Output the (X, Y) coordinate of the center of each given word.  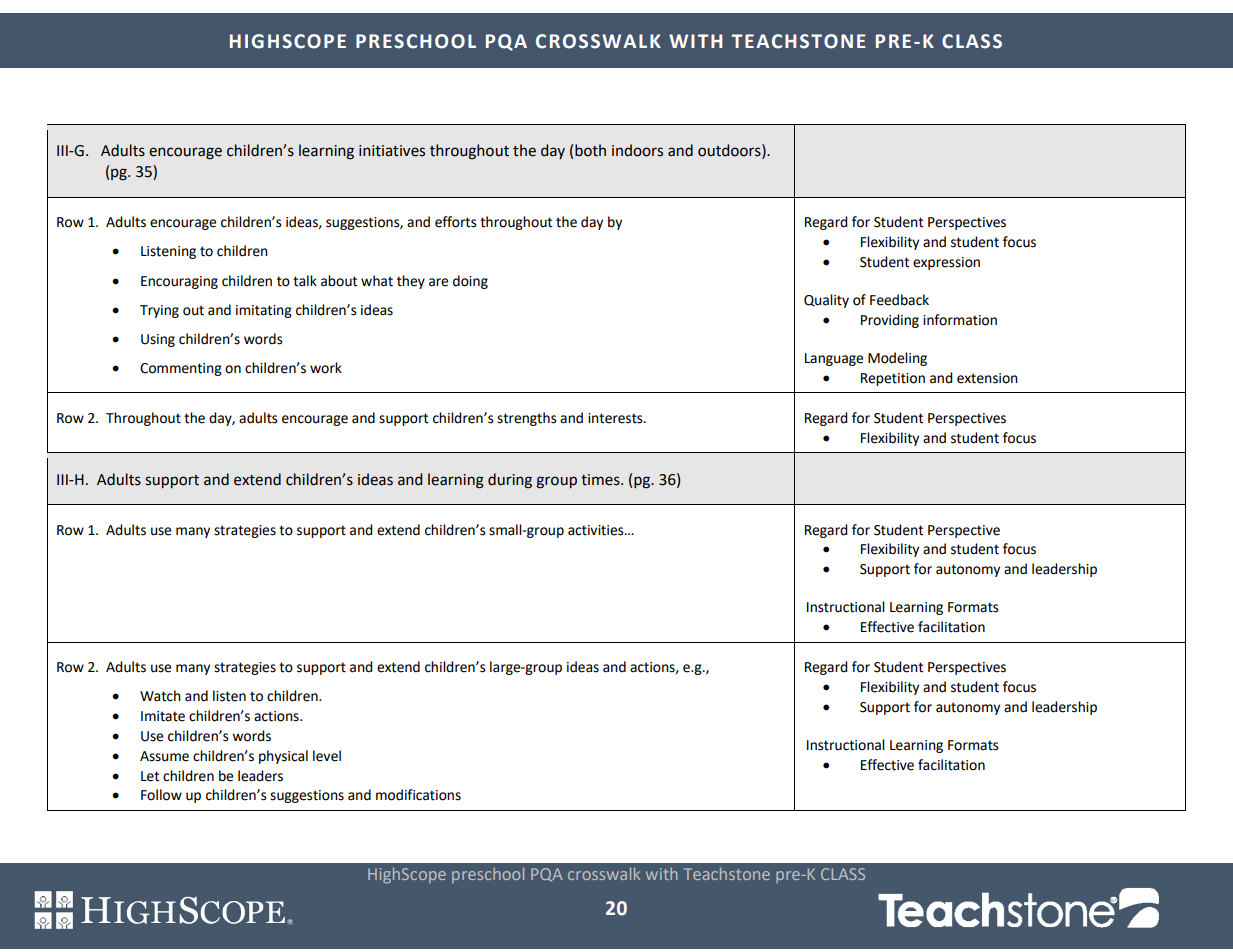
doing (470, 282)
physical (283, 757)
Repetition (893, 379)
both (590, 150)
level (327, 756)
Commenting (181, 369)
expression (946, 263)
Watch (160, 696)
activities (597, 530)
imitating (264, 311)
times (601, 480)
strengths (527, 419)
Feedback (899, 300)
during (510, 481)
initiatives (392, 151)
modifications (418, 795)
